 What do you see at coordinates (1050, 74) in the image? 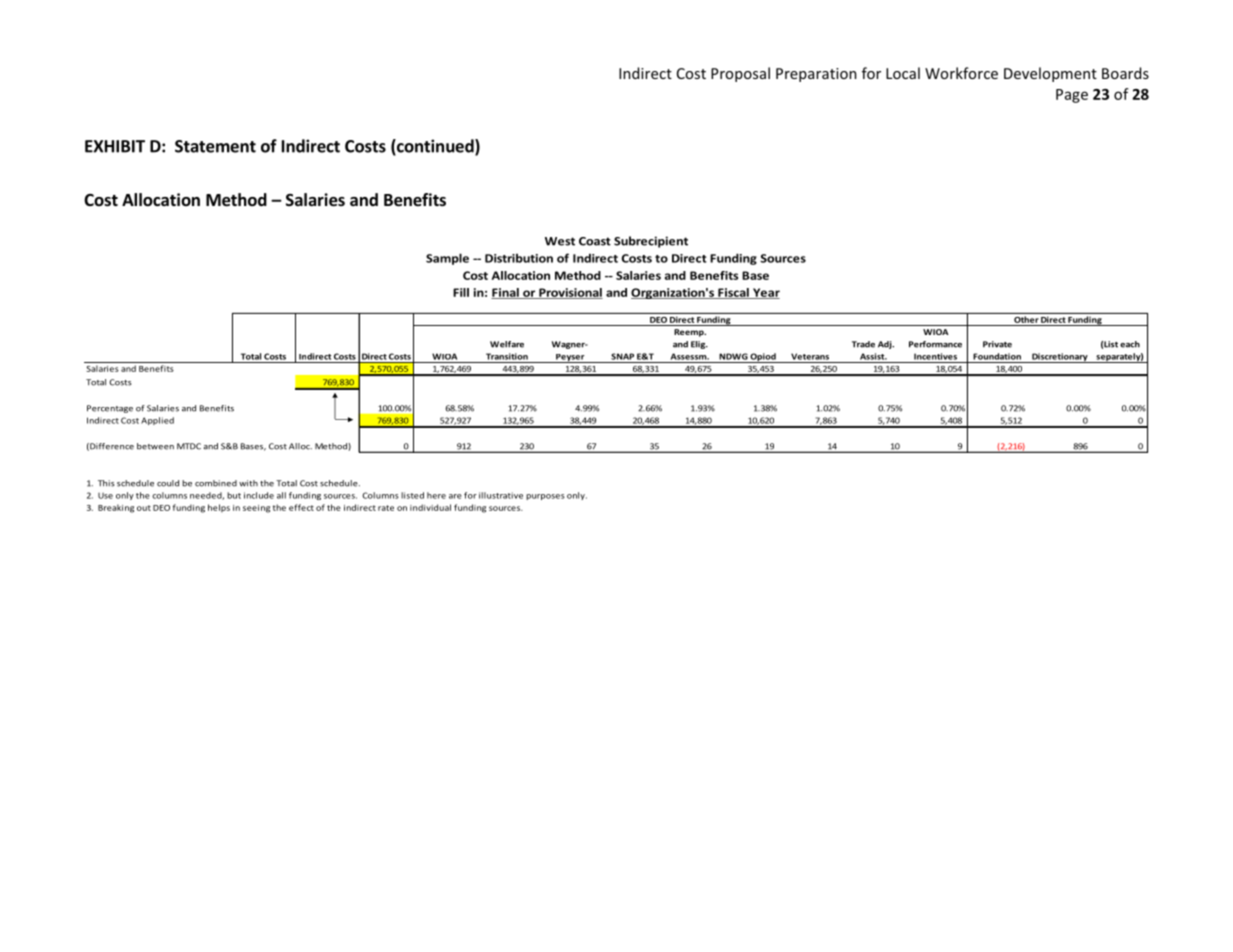
I see `Development` at bounding box center [1050, 74].
